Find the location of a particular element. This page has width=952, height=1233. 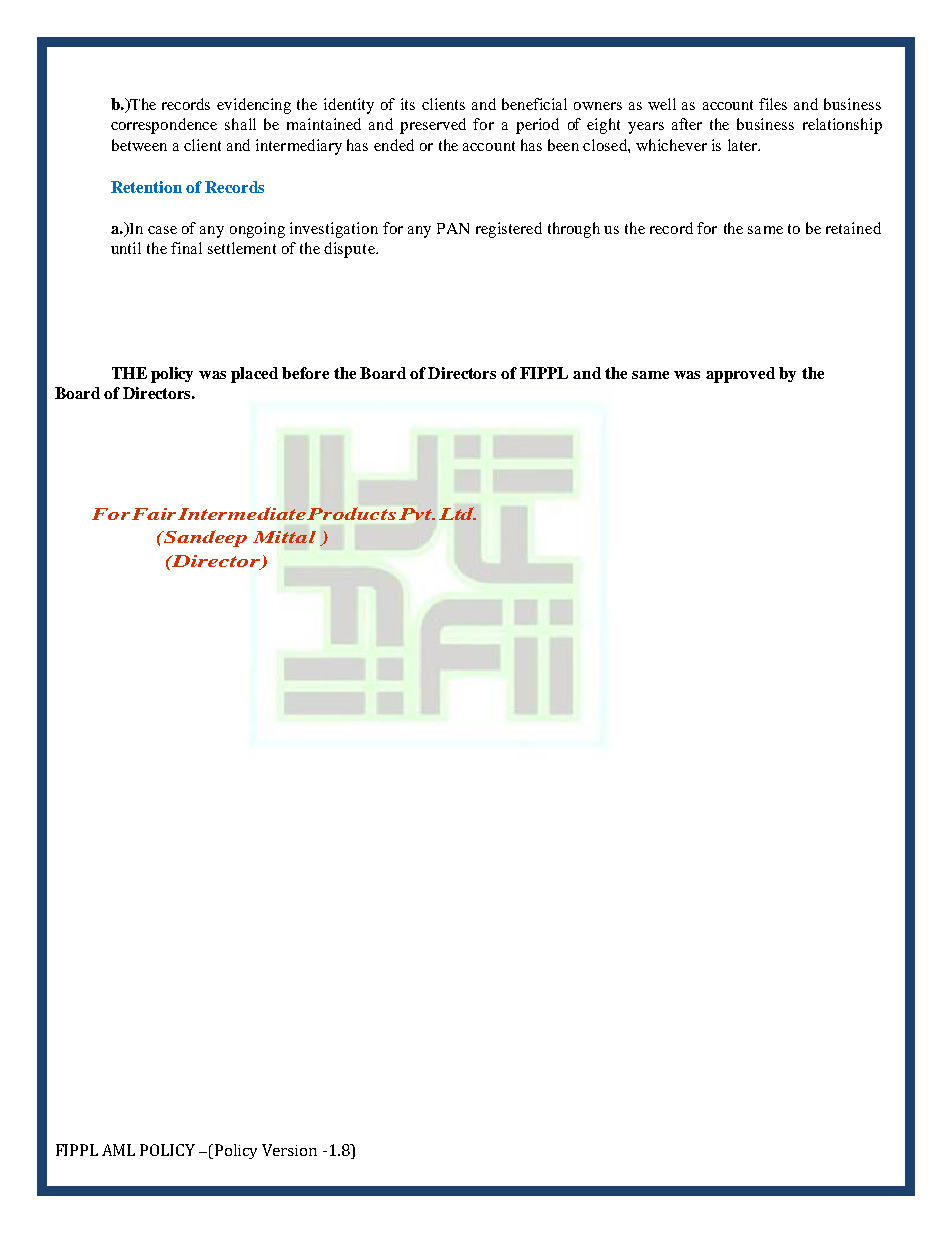

period is located at coordinates (537, 126).
